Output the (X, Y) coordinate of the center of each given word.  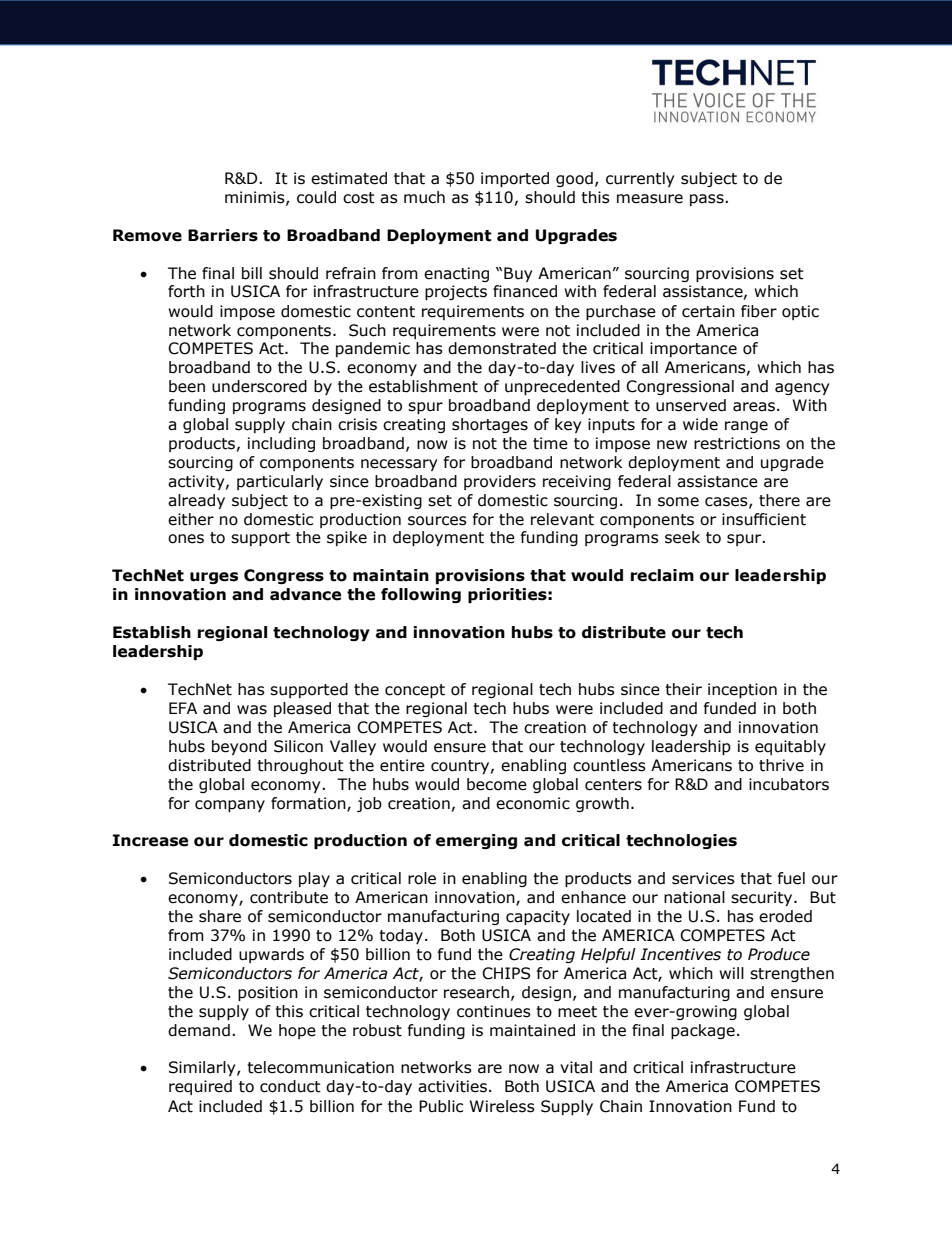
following (421, 595)
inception (742, 690)
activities (454, 1086)
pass (708, 200)
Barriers (223, 235)
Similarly (203, 1068)
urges (214, 578)
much (424, 197)
